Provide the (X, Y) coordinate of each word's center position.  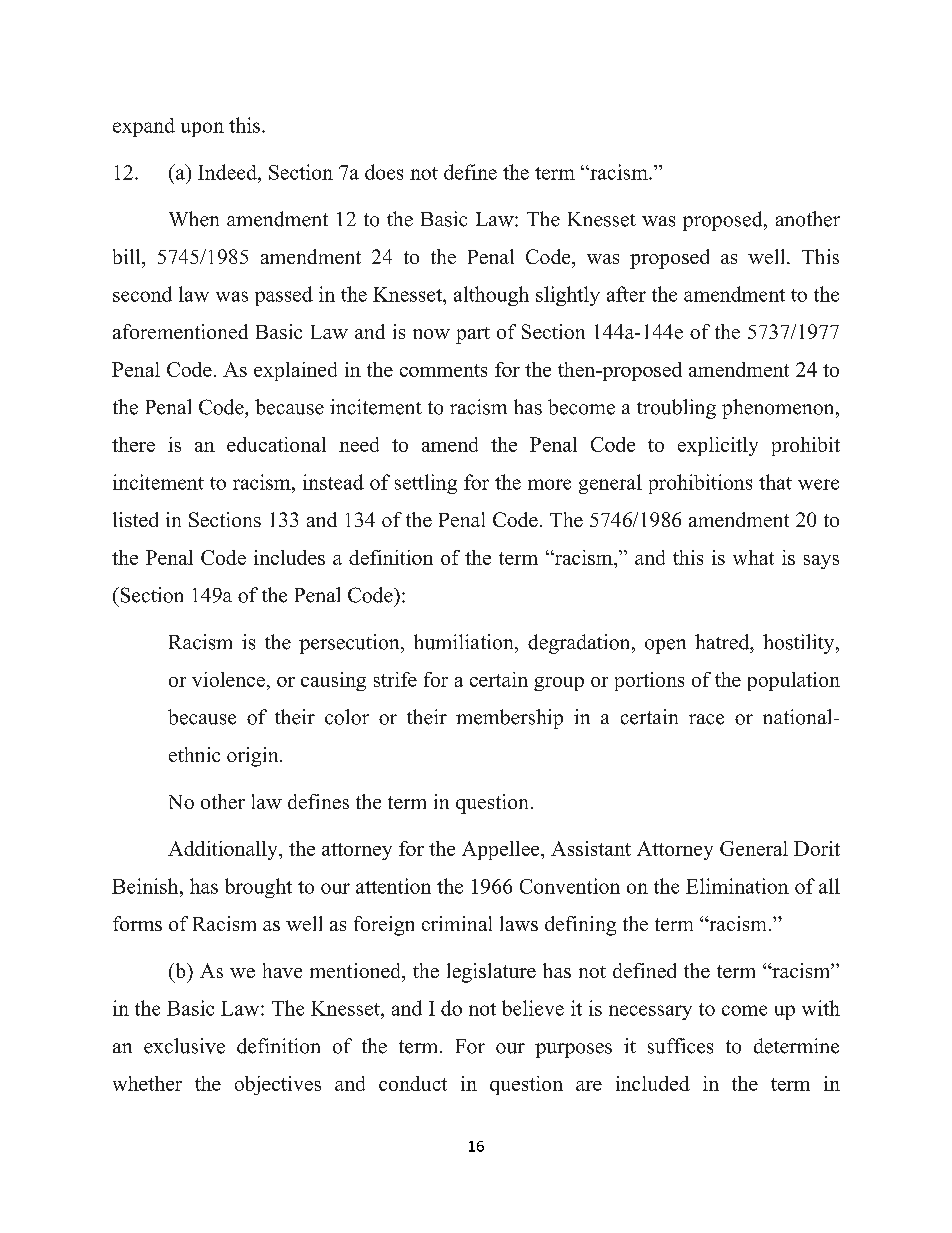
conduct (413, 1083)
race (706, 719)
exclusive (184, 1046)
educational (276, 444)
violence (228, 679)
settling (426, 484)
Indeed (228, 172)
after (626, 294)
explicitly (718, 446)
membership (509, 719)
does (384, 172)
